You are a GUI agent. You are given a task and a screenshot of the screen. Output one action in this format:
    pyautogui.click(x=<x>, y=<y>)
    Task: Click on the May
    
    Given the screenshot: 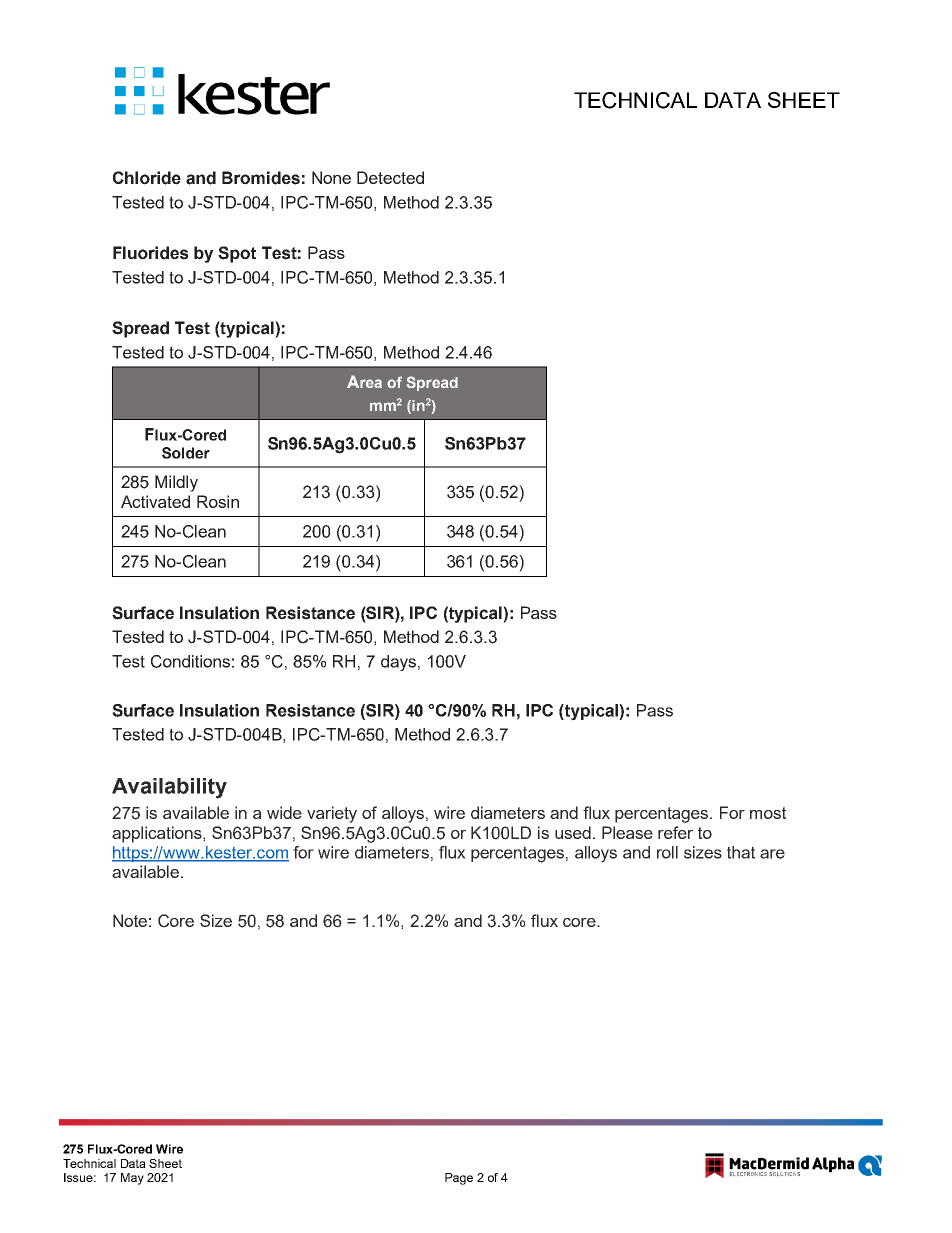 What is the action you would take?
    pyautogui.click(x=132, y=1179)
